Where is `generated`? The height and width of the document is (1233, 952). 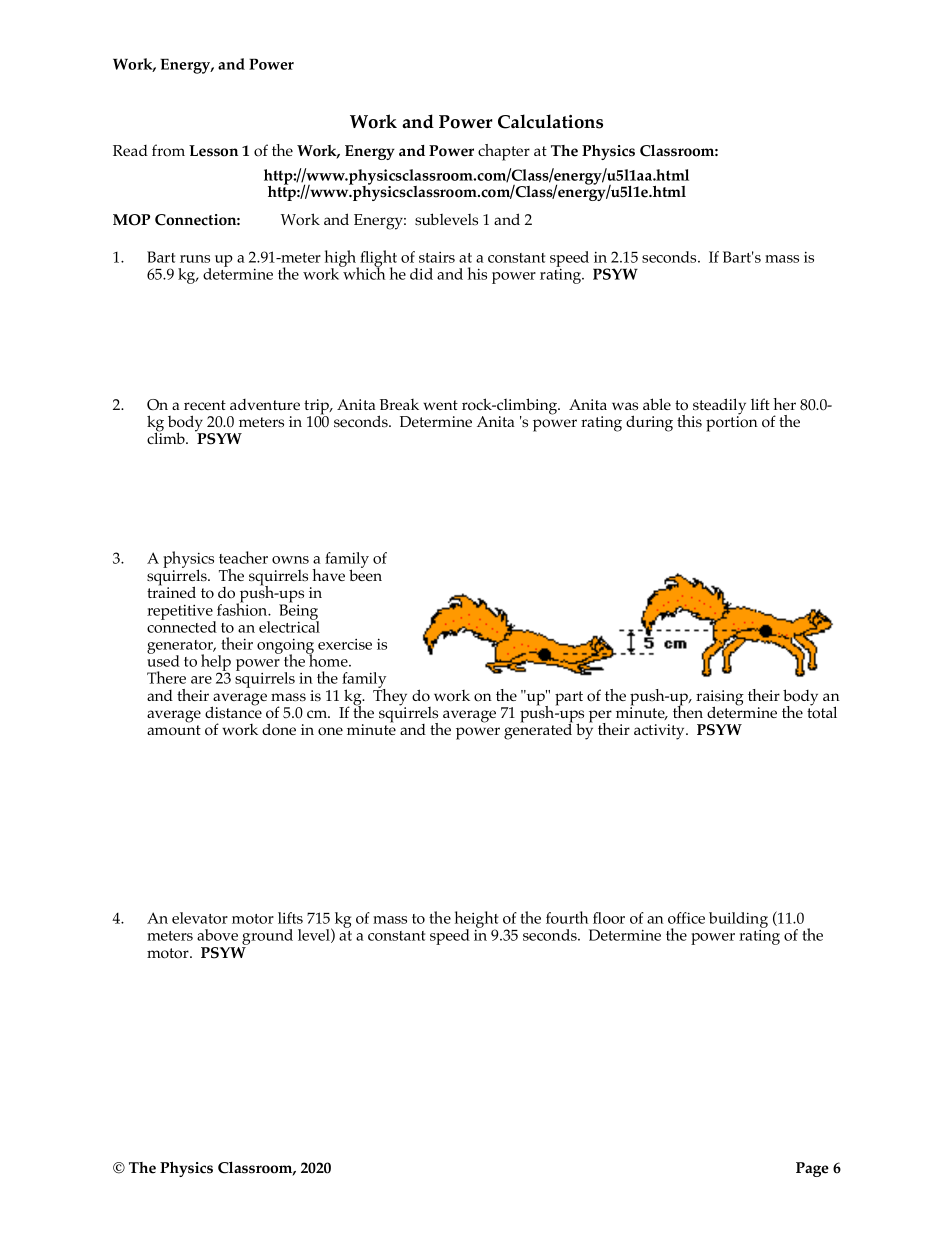 generated is located at coordinates (538, 731).
